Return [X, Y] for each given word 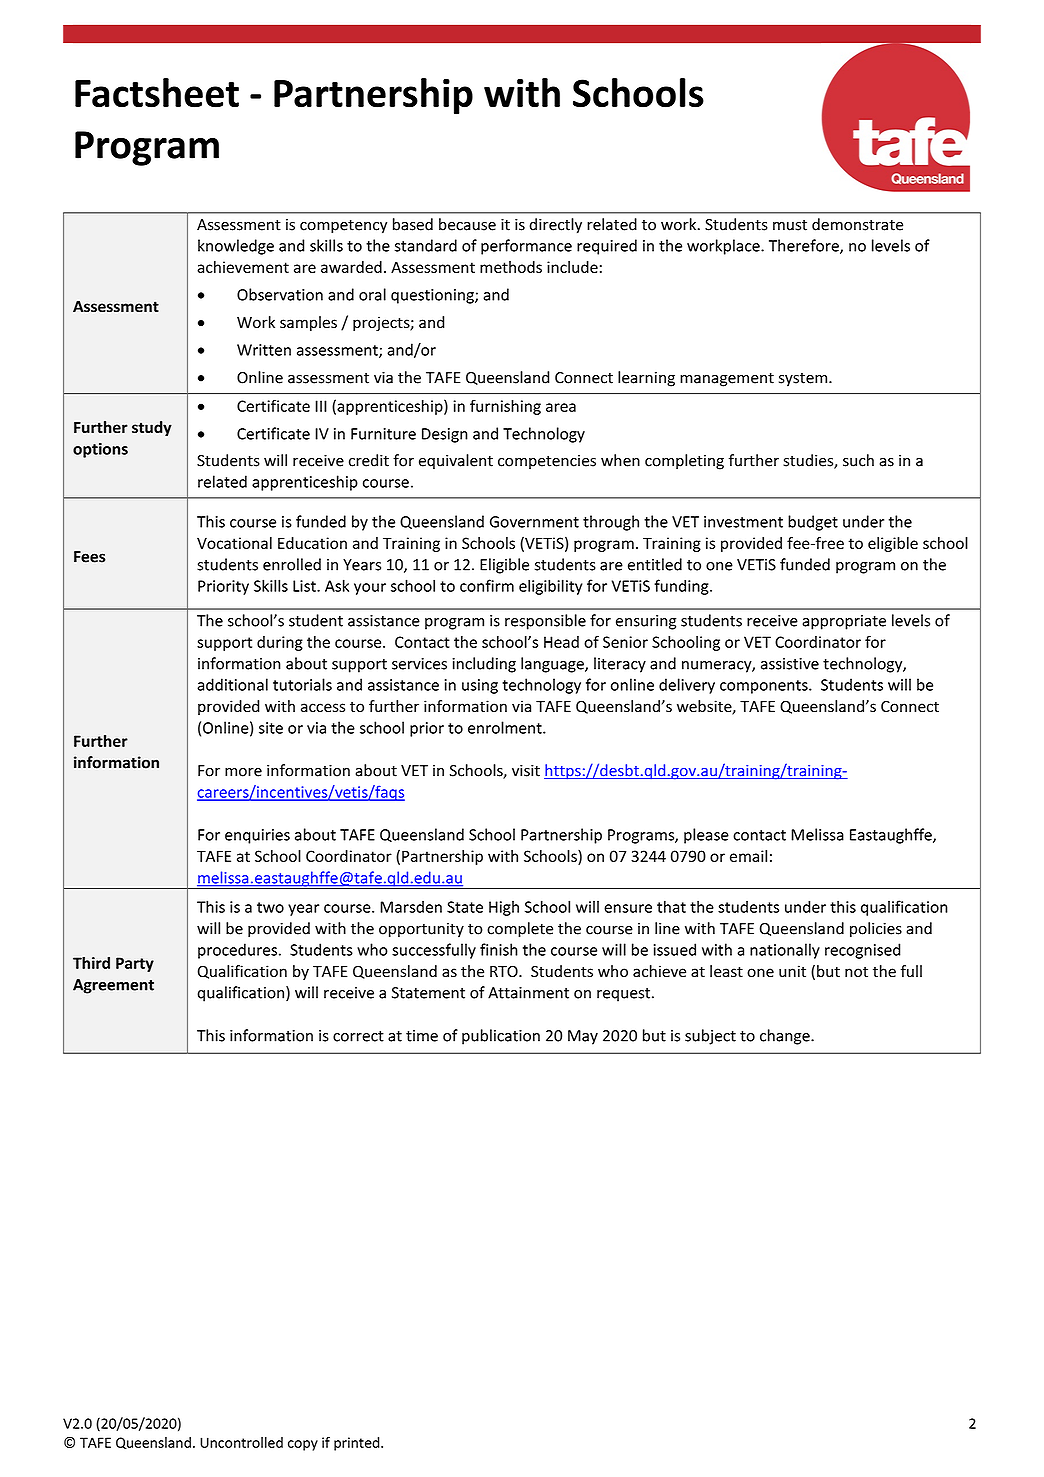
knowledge [236, 247]
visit [526, 771]
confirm [487, 585]
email [748, 856]
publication [501, 1037]
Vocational [234, 543]
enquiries [257, 836]
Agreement [113, 986]
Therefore [805, 246]
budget [813, 523]
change [786, 1037]
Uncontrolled [241, 1442]
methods [511, 267]
